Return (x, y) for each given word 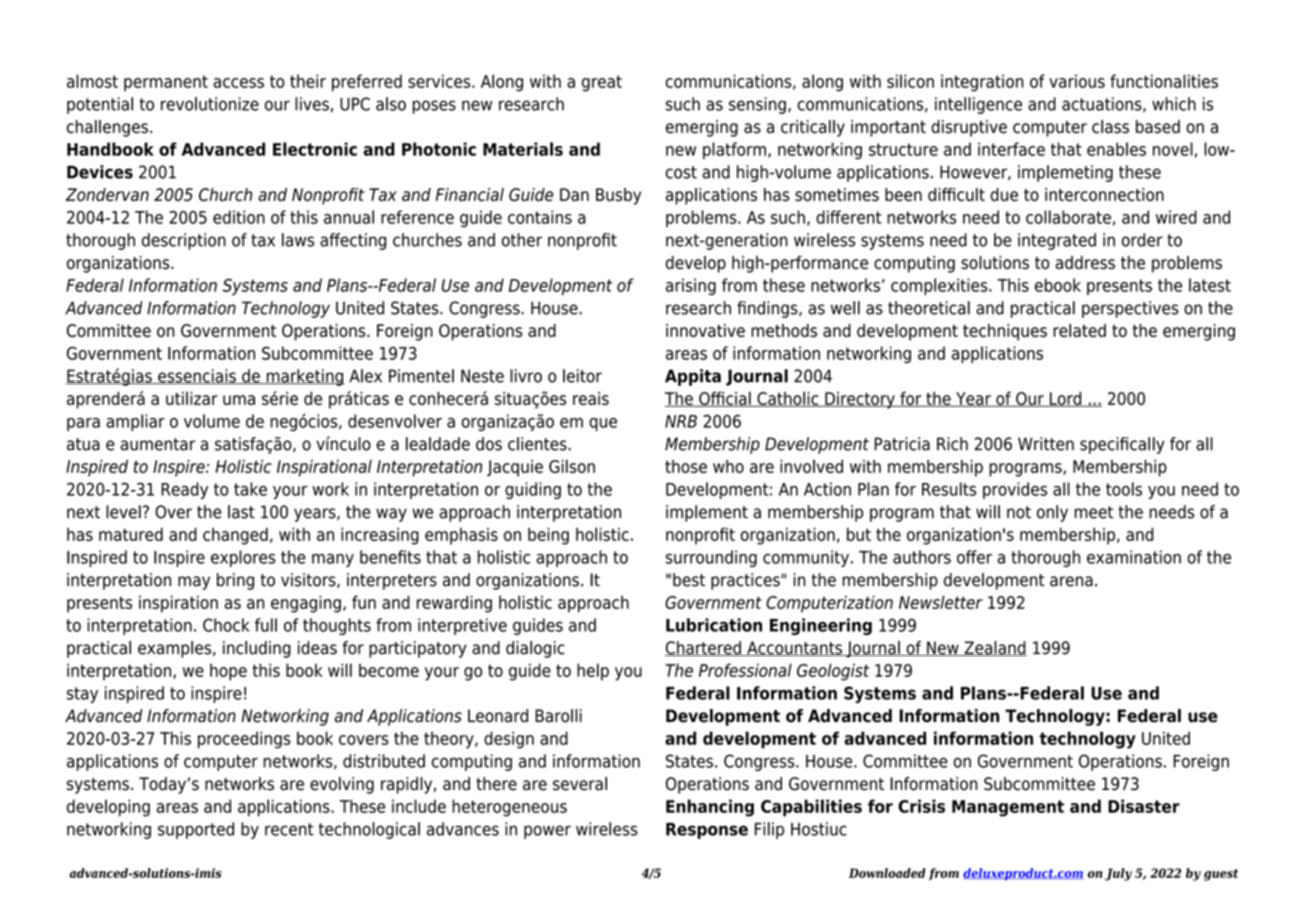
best (689, 580)
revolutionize (210, 104)
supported (196, 830)
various (1077, 81)
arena (1071, 581)
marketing (304, 377)
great (602, 83)
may (194, 583)
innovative (705, 330)
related (1079, 330)
